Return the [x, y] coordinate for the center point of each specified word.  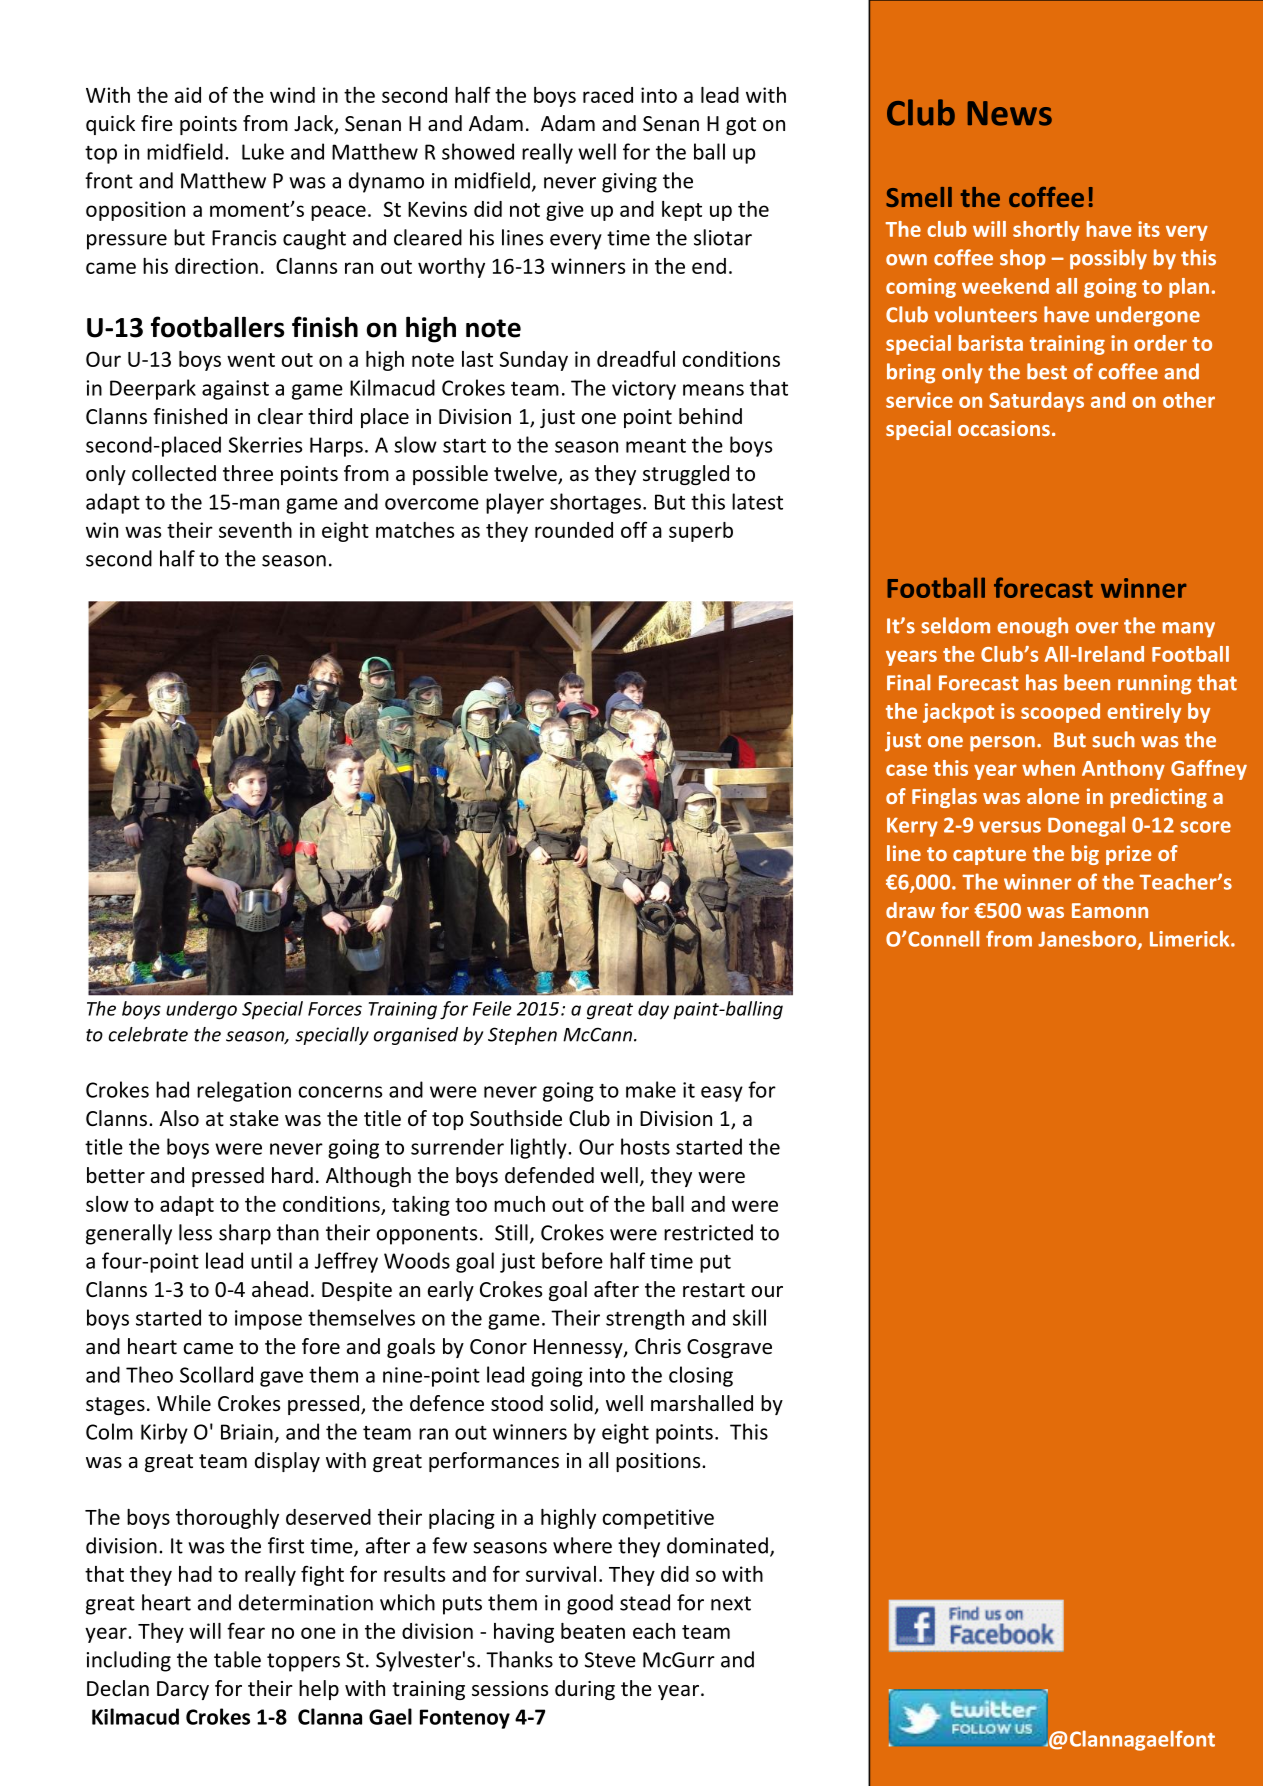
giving [629, 183]
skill [749, 1317]
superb [701, 532]
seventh [255, 530]
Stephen [522, 1036]
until [271, 1260]
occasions [1004, 428]
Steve [610, 1660]
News [1010, 113]
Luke [263, 151]
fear [246, 1630]
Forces [335, 1009]
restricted [708, 1232]
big [1085, 855]
